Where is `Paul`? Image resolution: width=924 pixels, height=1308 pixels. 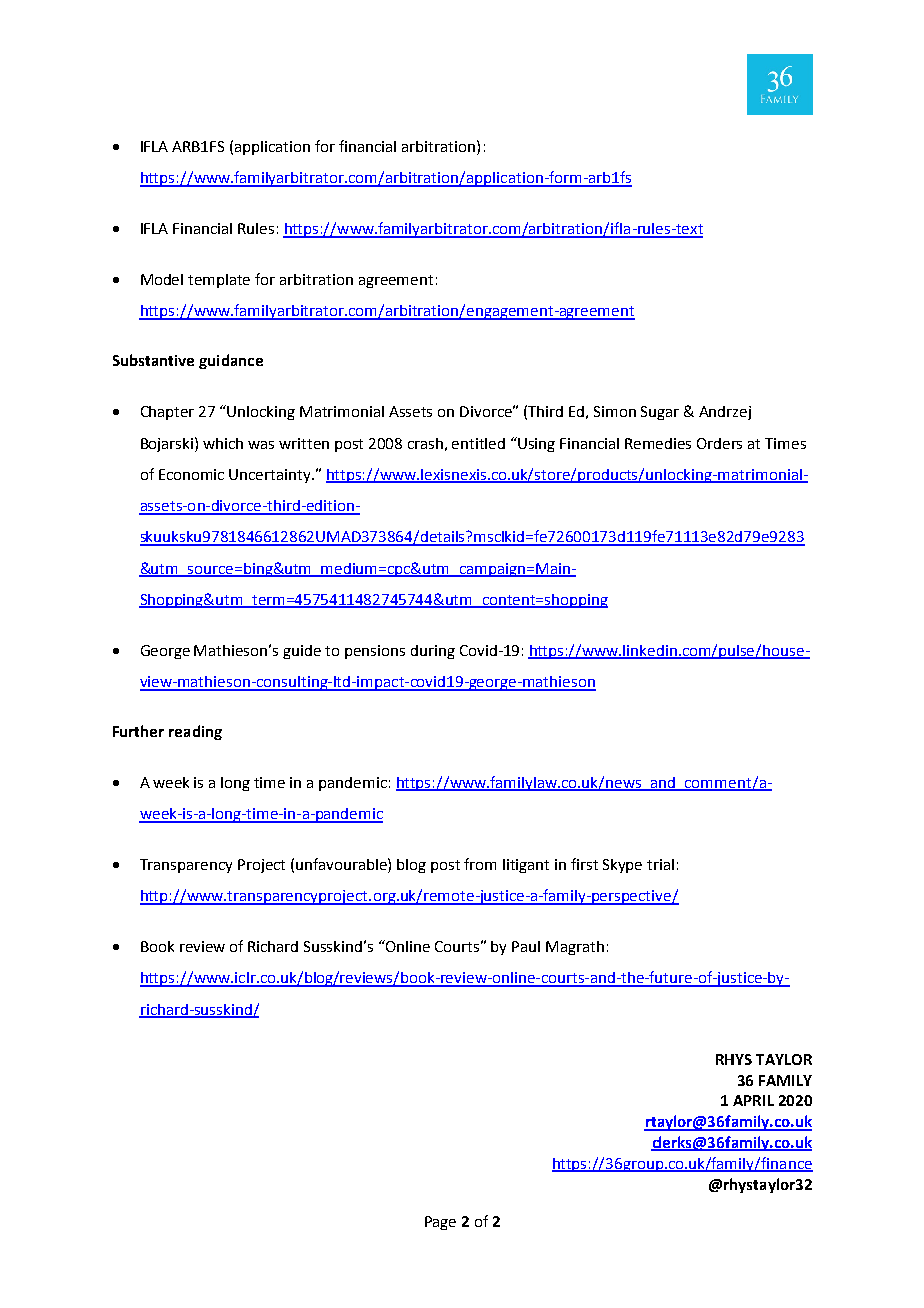
Paul is located at coordinates (526, 946).
